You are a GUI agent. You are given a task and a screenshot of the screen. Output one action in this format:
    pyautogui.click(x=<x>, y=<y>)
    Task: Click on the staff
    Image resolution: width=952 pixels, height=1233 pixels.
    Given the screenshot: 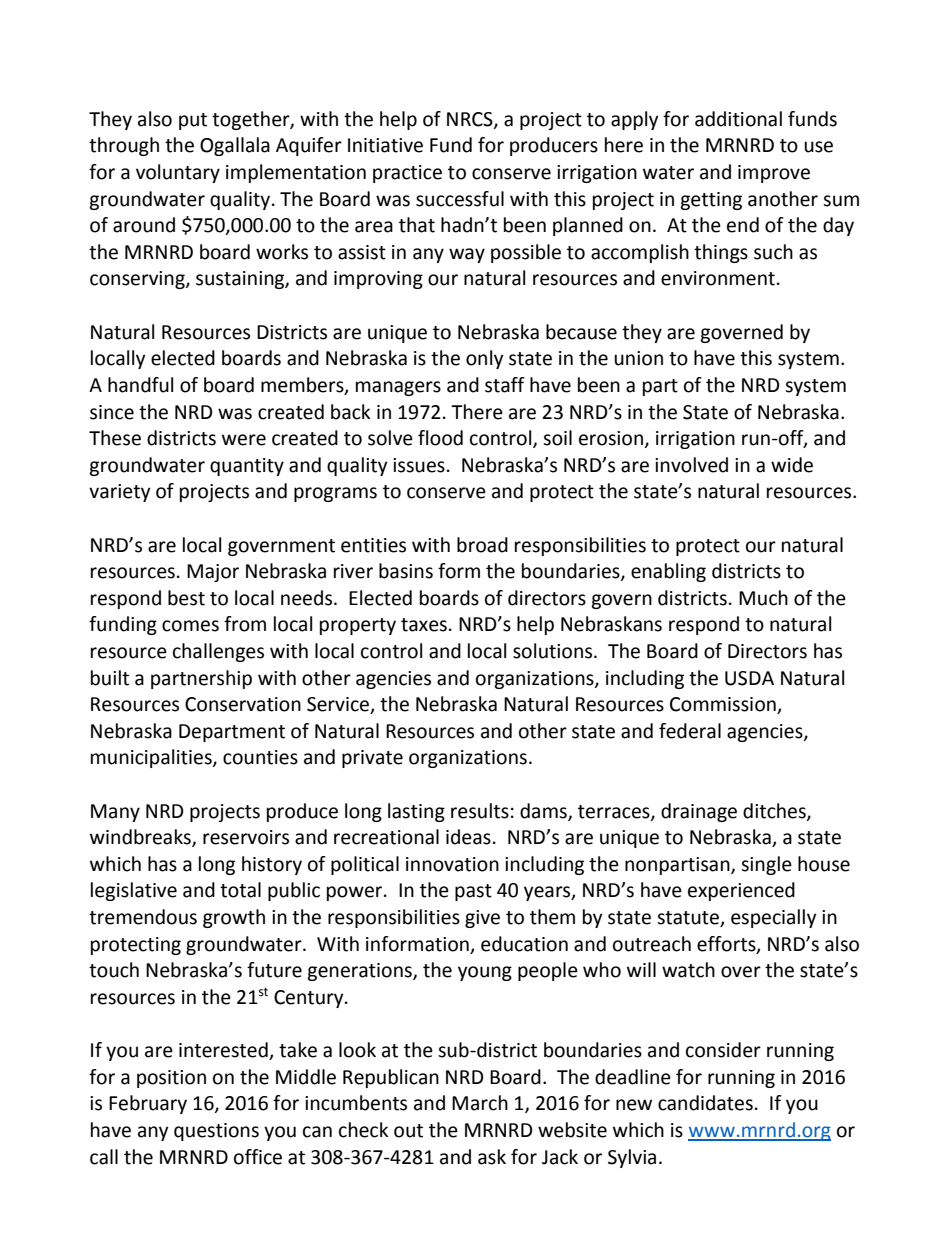 What is the action you would take?
    pyautogui.click(x=505, y=385)
